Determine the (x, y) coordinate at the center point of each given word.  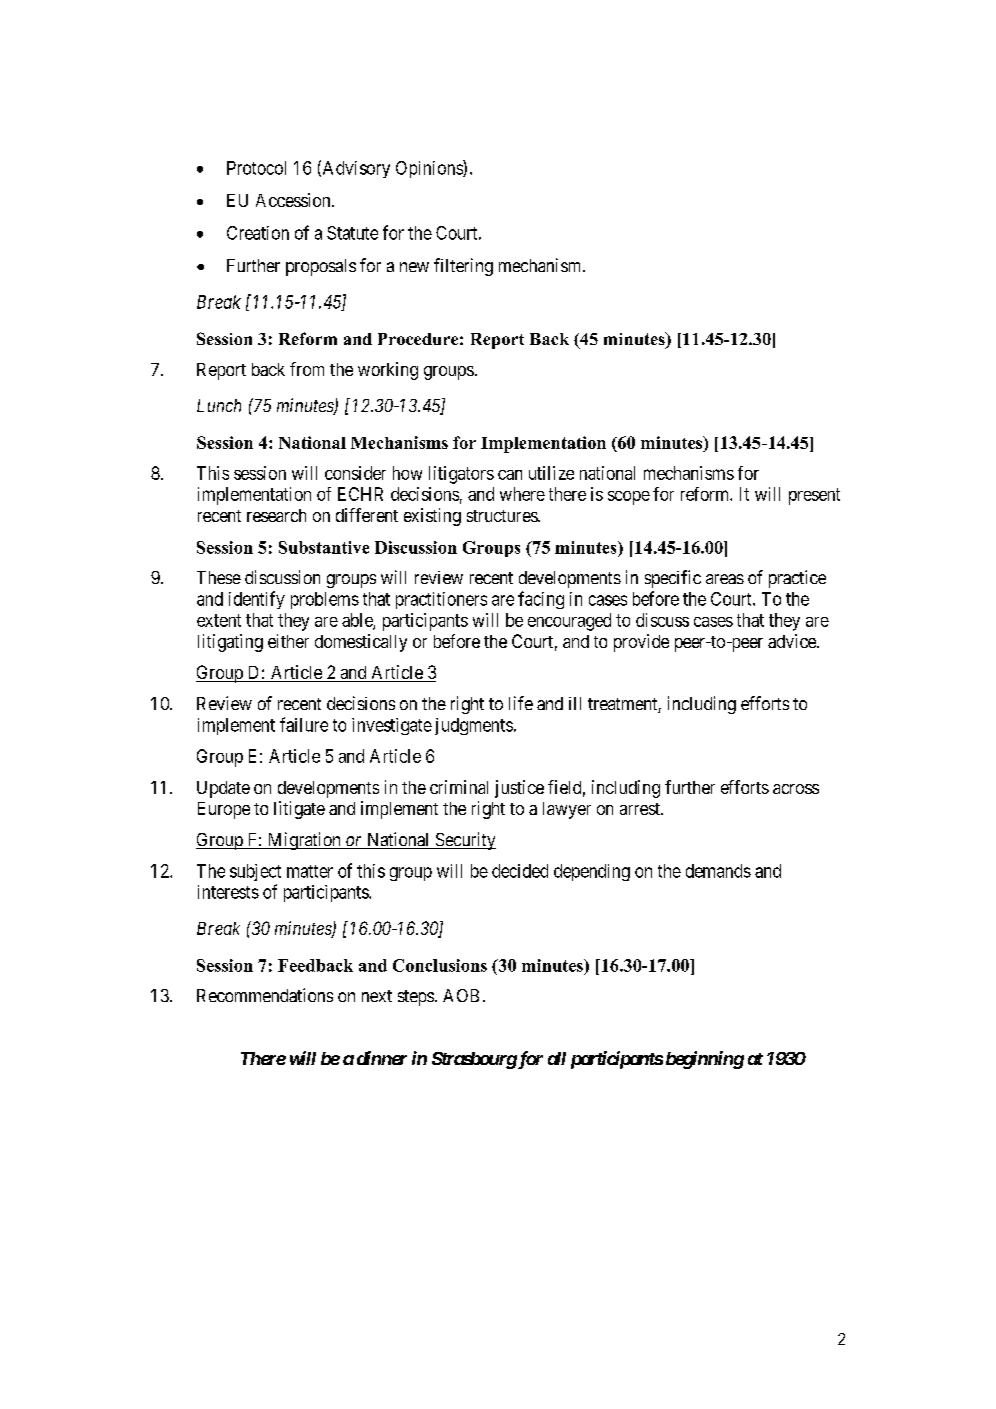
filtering (463, 267)
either (288, 641)
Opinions (430, 169)
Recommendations (265, 995)
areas (725, 579)
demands (718, 871)
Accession (294, 200)
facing (541, 600)
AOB (461, 995)
